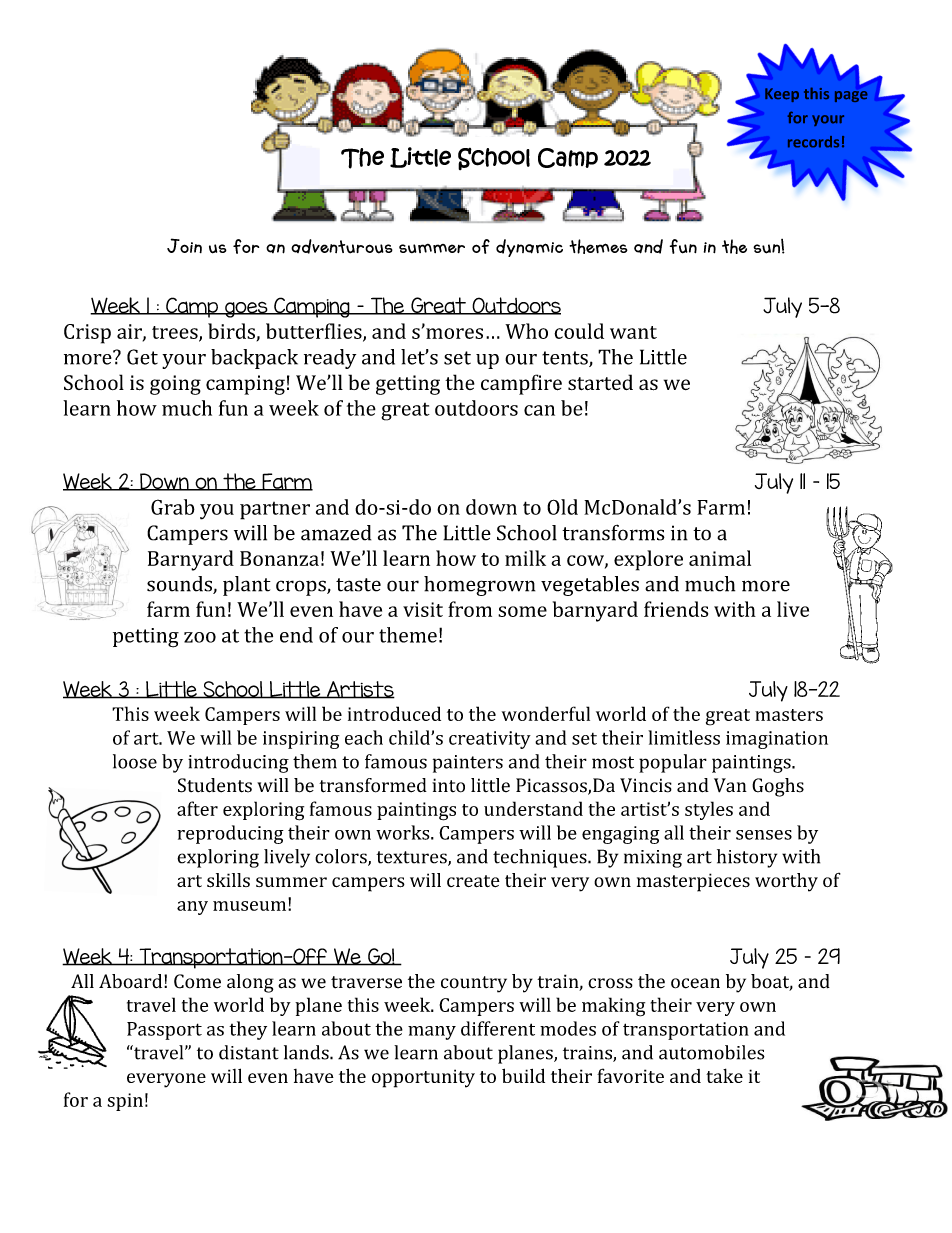 The height and width of the image is (1233, 952). Describe the element at coordinates (720, 558) in the image. I see `animal` at that location.
